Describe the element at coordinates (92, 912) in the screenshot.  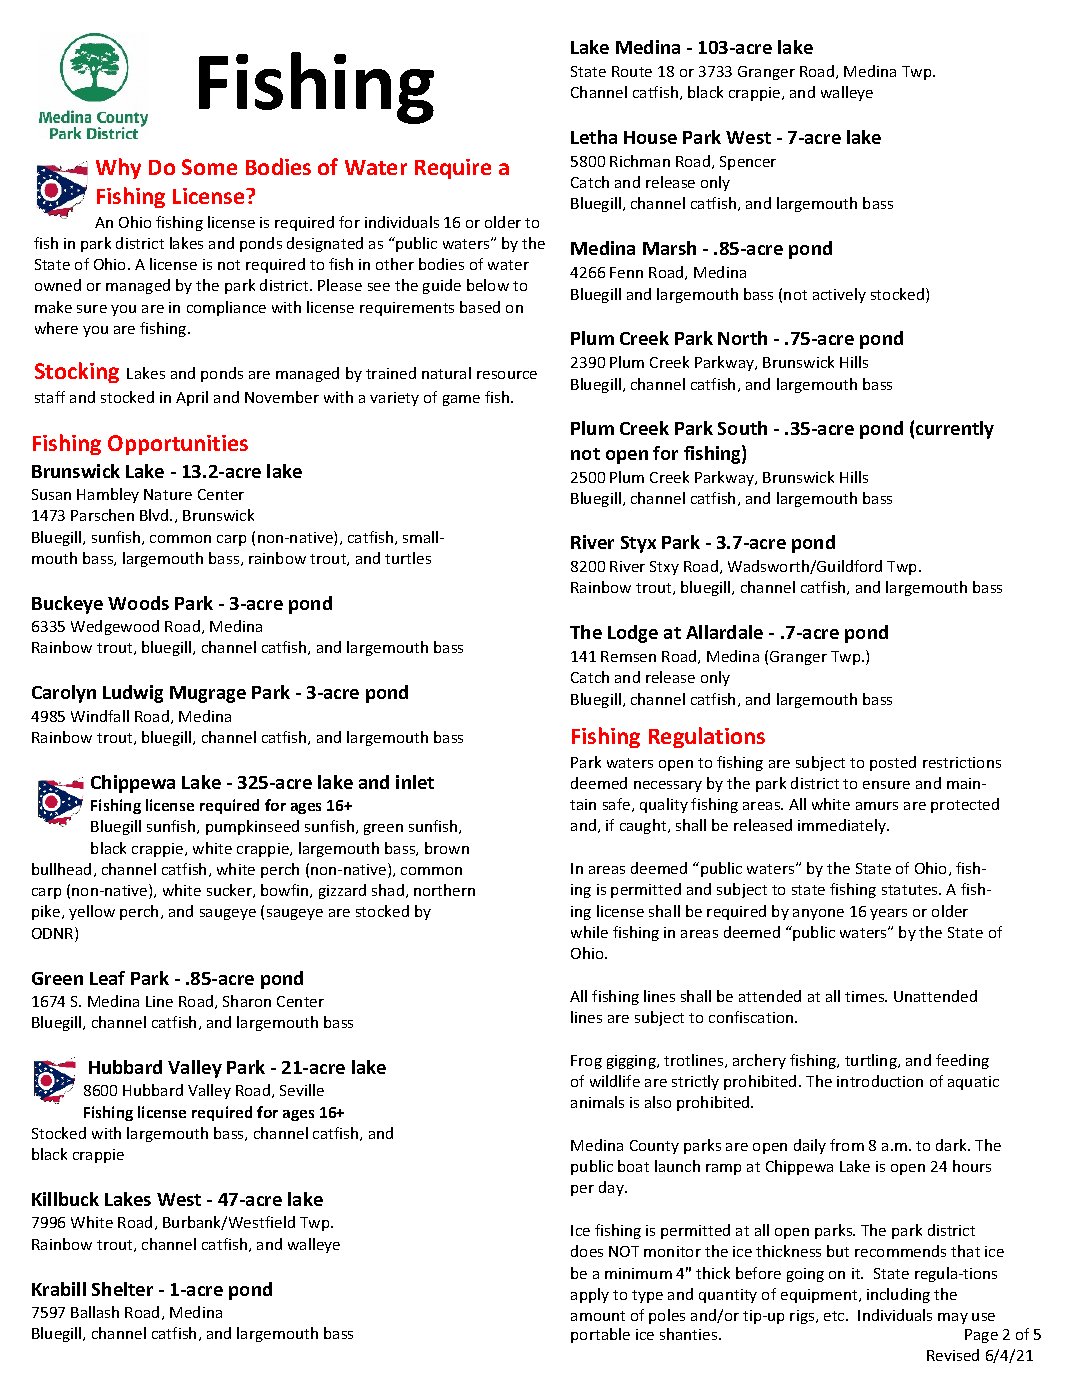
I see `yellow` at that location.
